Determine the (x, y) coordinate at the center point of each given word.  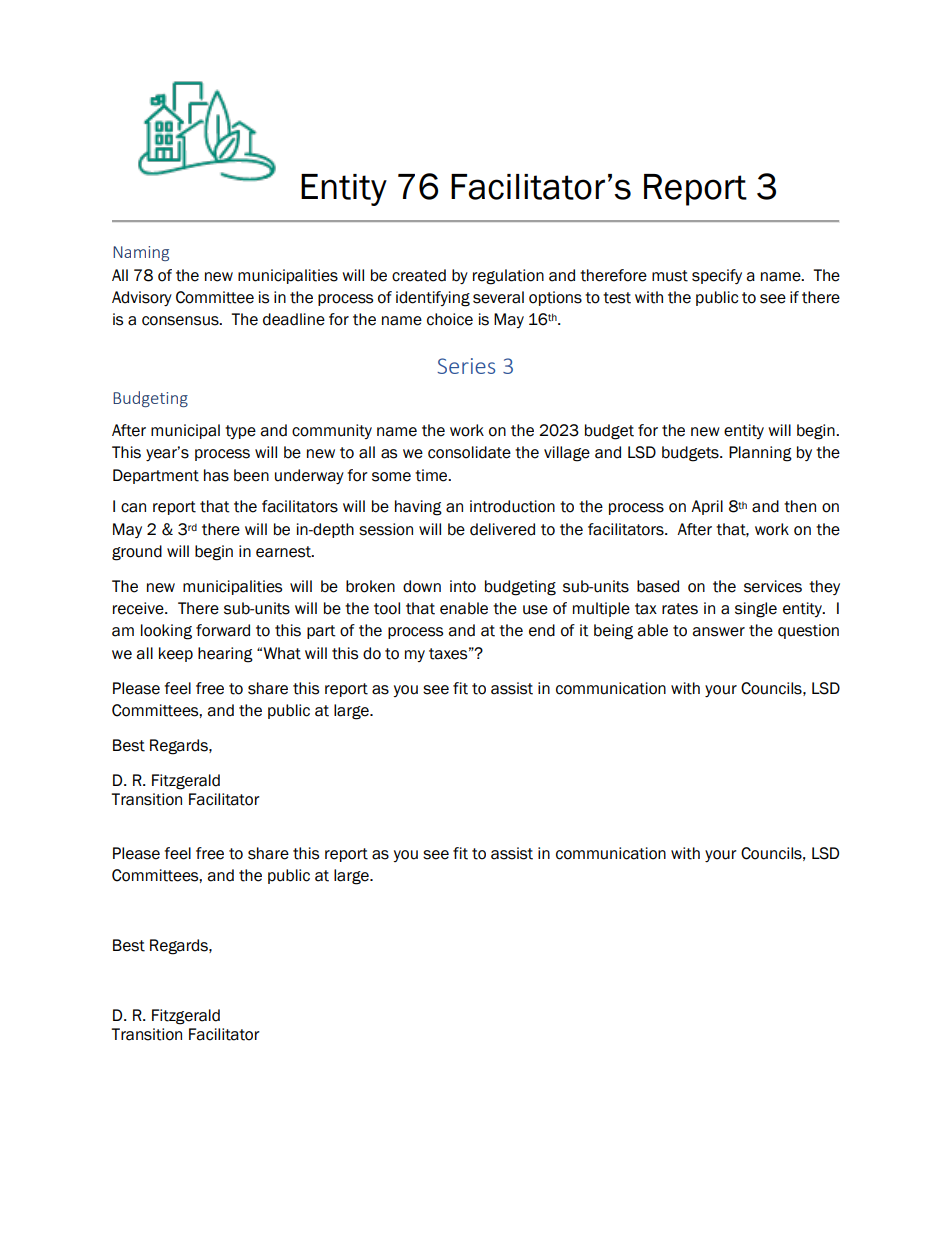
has (216, 475)
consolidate (469, 452)
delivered (502, 529)
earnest (284, 552)
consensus (181, 321)
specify (717, 276)
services (773, 586)
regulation (508, 277)
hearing (225, 655)
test (617, 298)
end (542, 630)
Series (466, 366)
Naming (141, 253)
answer (718, 632)
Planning (760, 454)
